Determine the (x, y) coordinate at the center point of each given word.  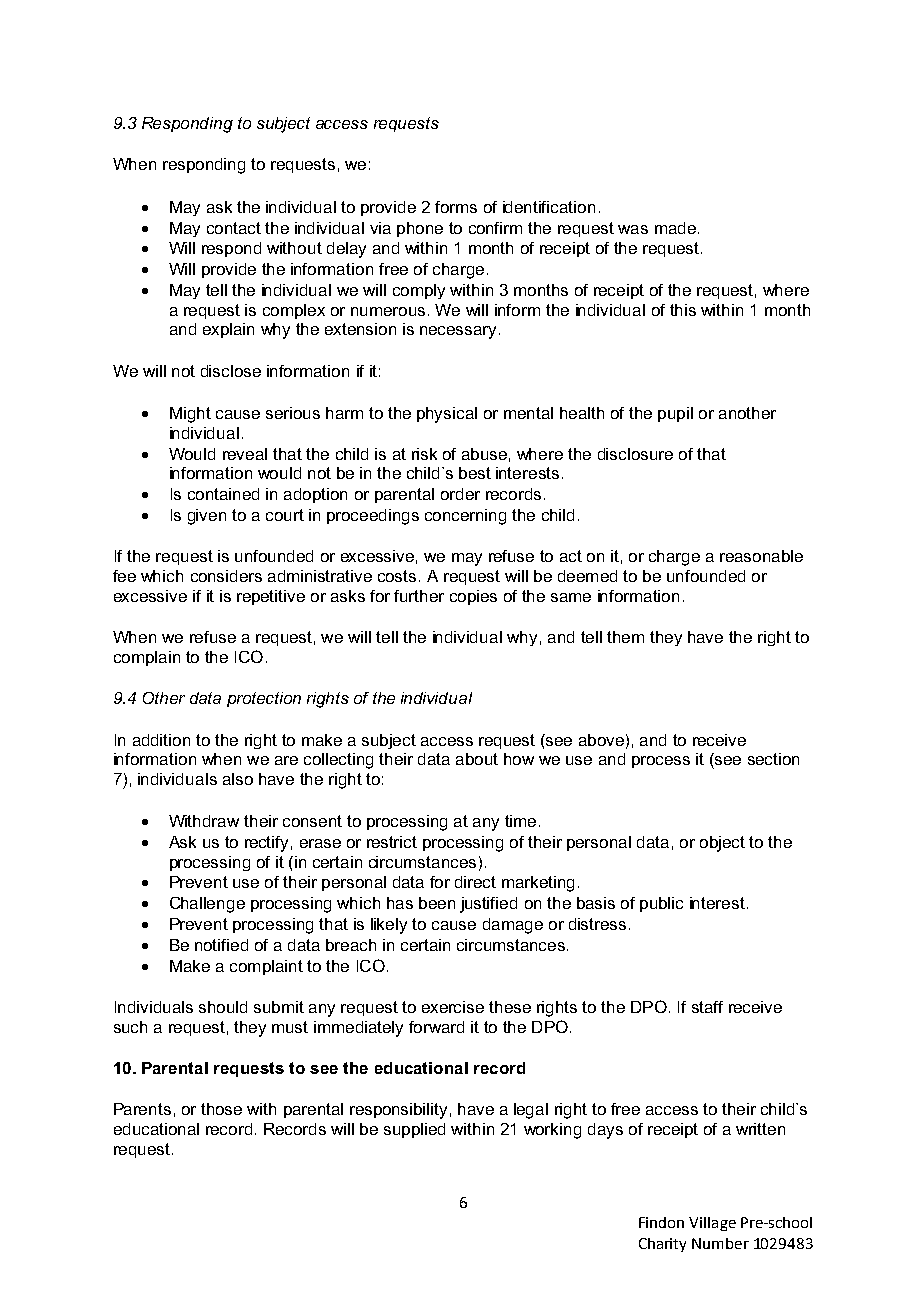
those (221, 1109)
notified (221, 945)
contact (234, 228)
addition (161, 740)
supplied (414, 1130)
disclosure (635, 454)
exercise (453, 1007)
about (477, 759)
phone (420, 229)
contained (223, 494)
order (460, 494)
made (675, 228)
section (773, 759)
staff (707, 1007)
